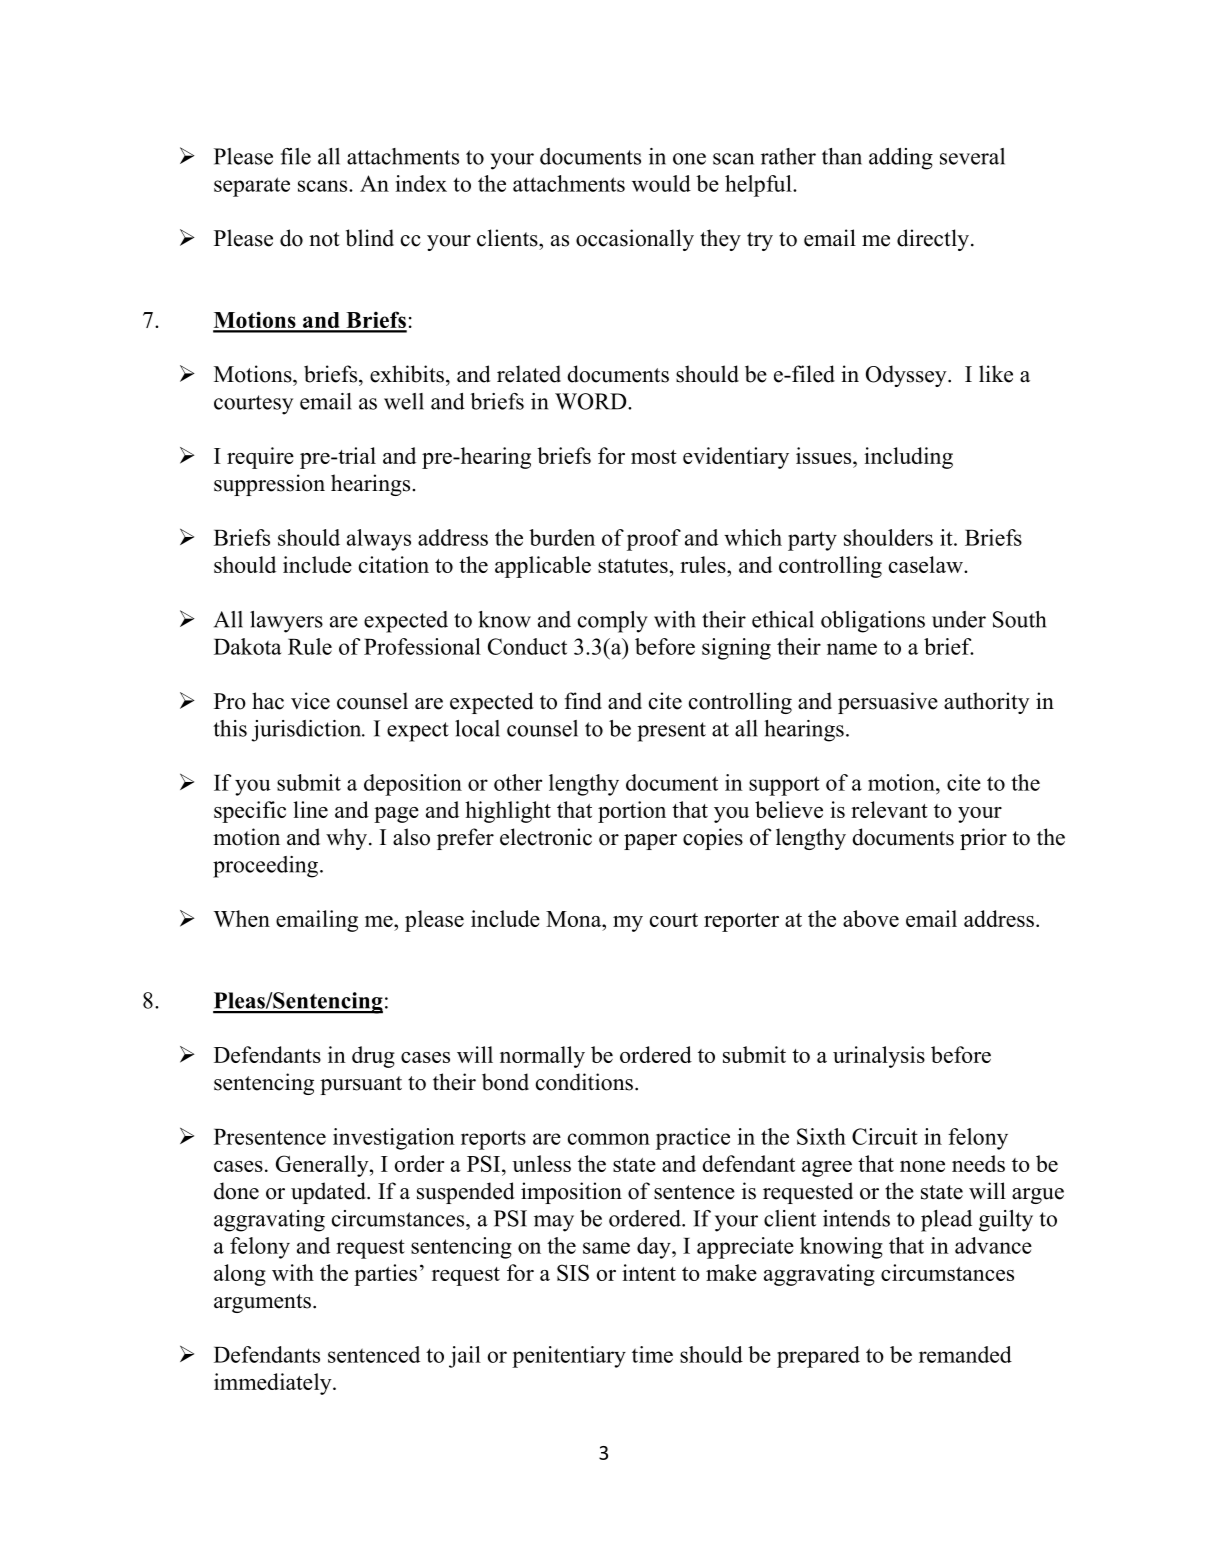 The image size is (1208, 1563). I want to click on portion, so click(632, 812).
